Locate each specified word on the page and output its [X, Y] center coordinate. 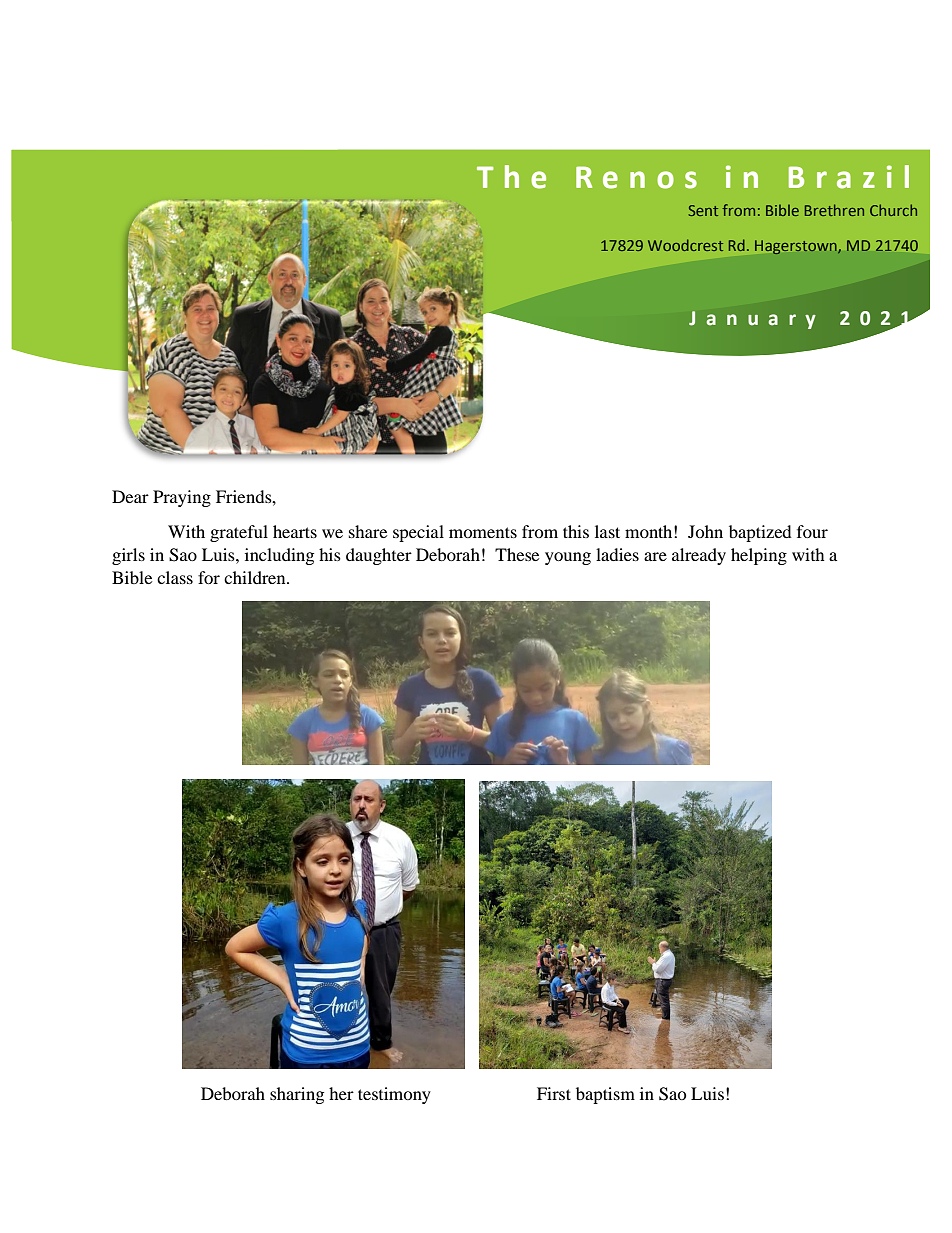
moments [483, 532]
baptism [605, 1095]
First [554, 1093]
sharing [297, 1095]
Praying [182, 498]
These [517, 554]
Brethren [834, 210]
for [209, 577]
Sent [703, 210]
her [341, 1093]
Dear [130, 496]
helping [759, 556]
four [812, 531]
